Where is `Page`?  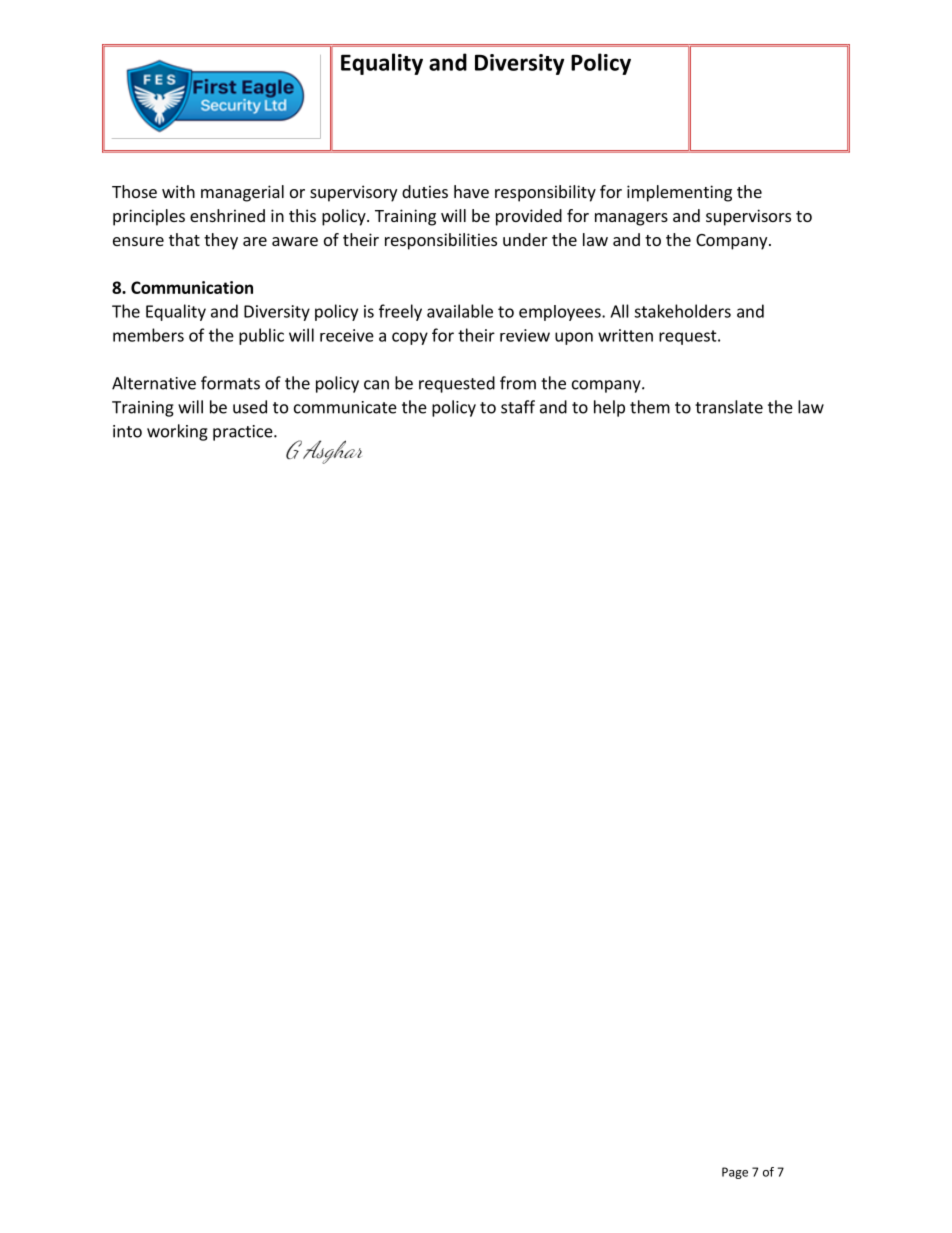
Page is located at coordinates (735, 1173).
